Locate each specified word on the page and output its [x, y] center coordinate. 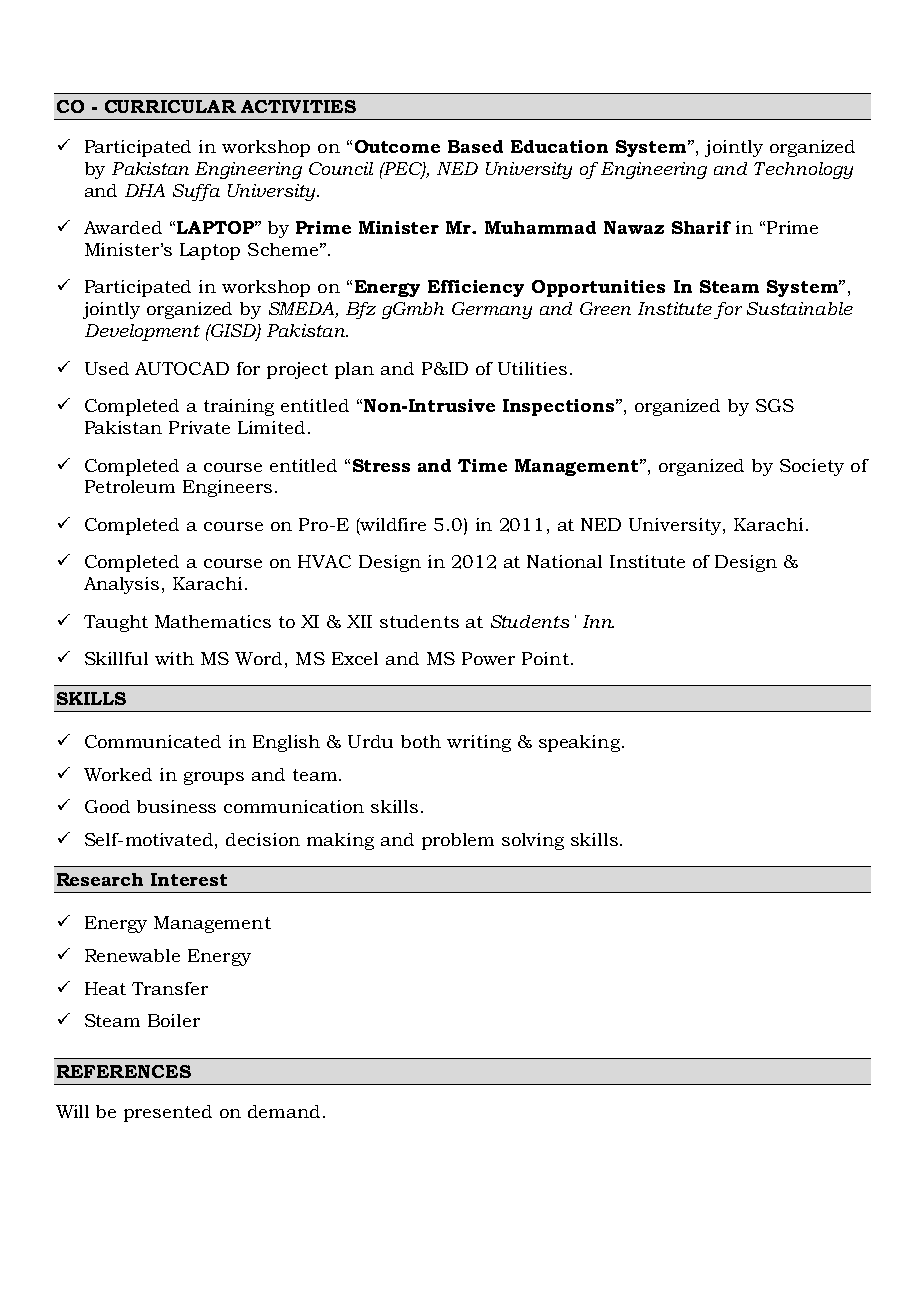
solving [533, 841]
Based [475, 146]
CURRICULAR [170, 106]
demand [284, 1111]
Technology [803, 170]
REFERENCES [124, 1071]
